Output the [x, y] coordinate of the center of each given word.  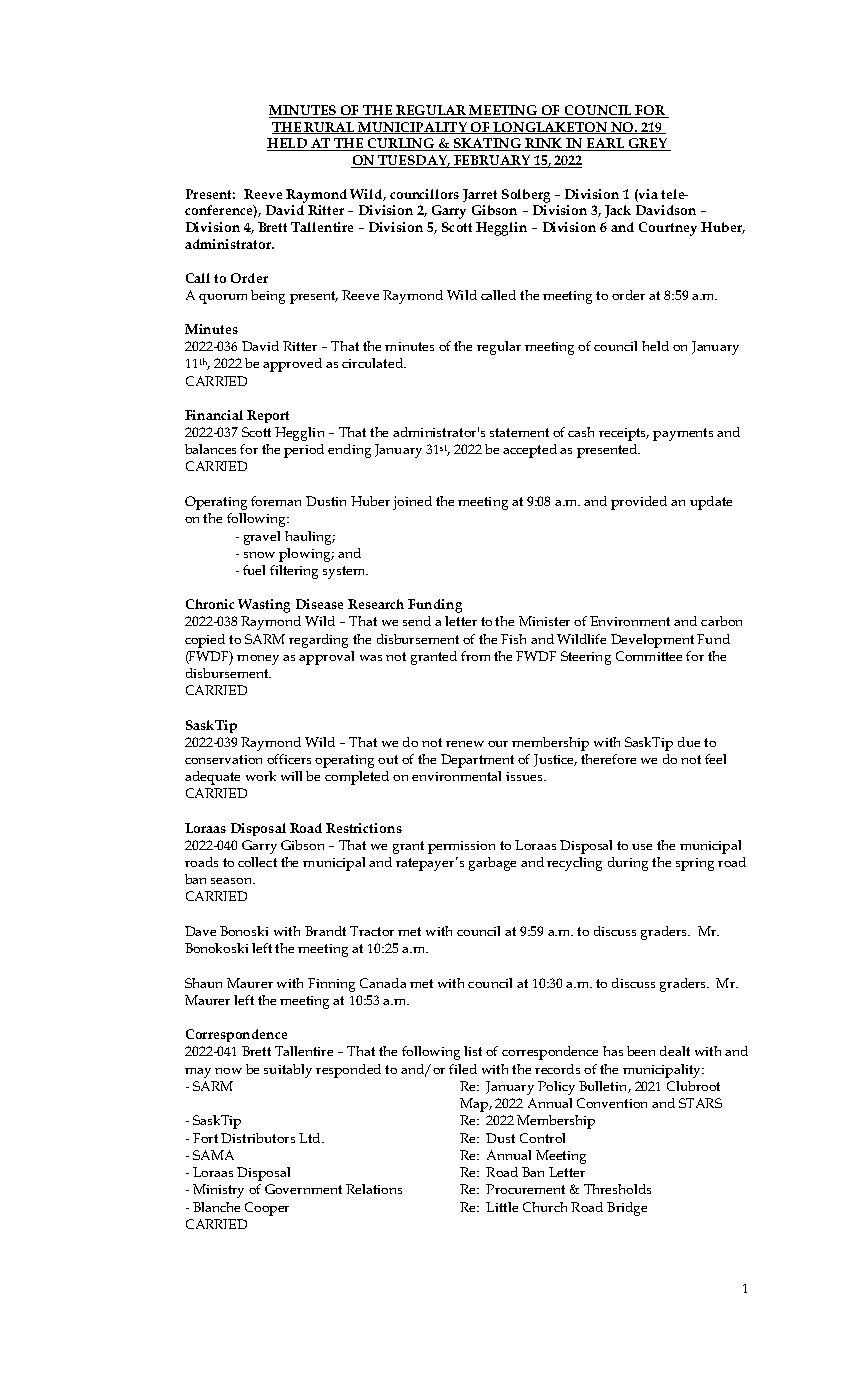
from [475, 656]
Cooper [267, 1209]
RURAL [330, 128]
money [258, 660]
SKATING [487, 144]
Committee [649, 656]
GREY [647, 144]
